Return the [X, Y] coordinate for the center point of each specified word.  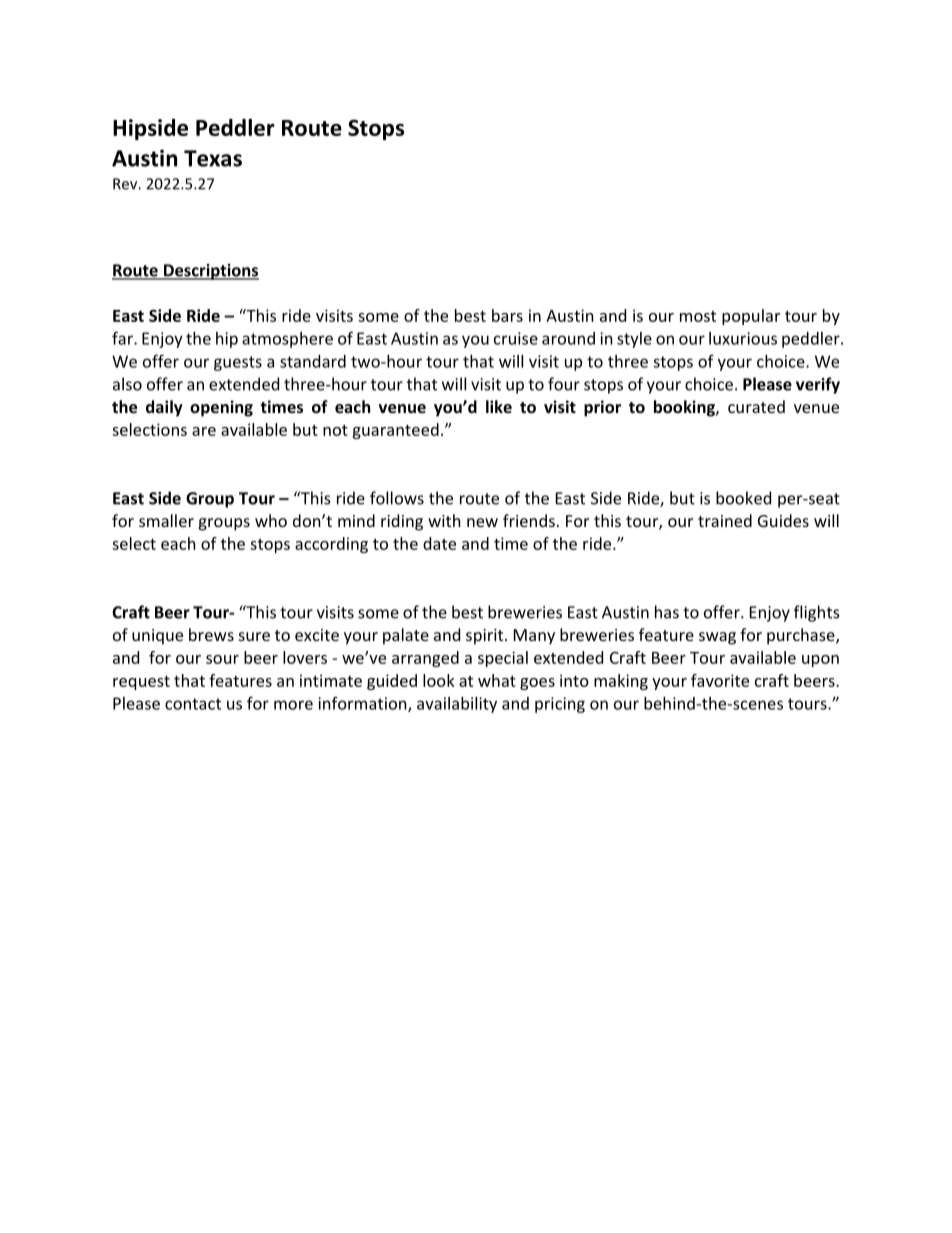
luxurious [743, 338]
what [497, 680]
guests [238, 363]
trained [725, 520]
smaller [166, 520]
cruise [516, 338]
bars [507, 315]
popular [751, 317]
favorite [720, 680]
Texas [213, 158]
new [482, 522]
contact [193, 704]
